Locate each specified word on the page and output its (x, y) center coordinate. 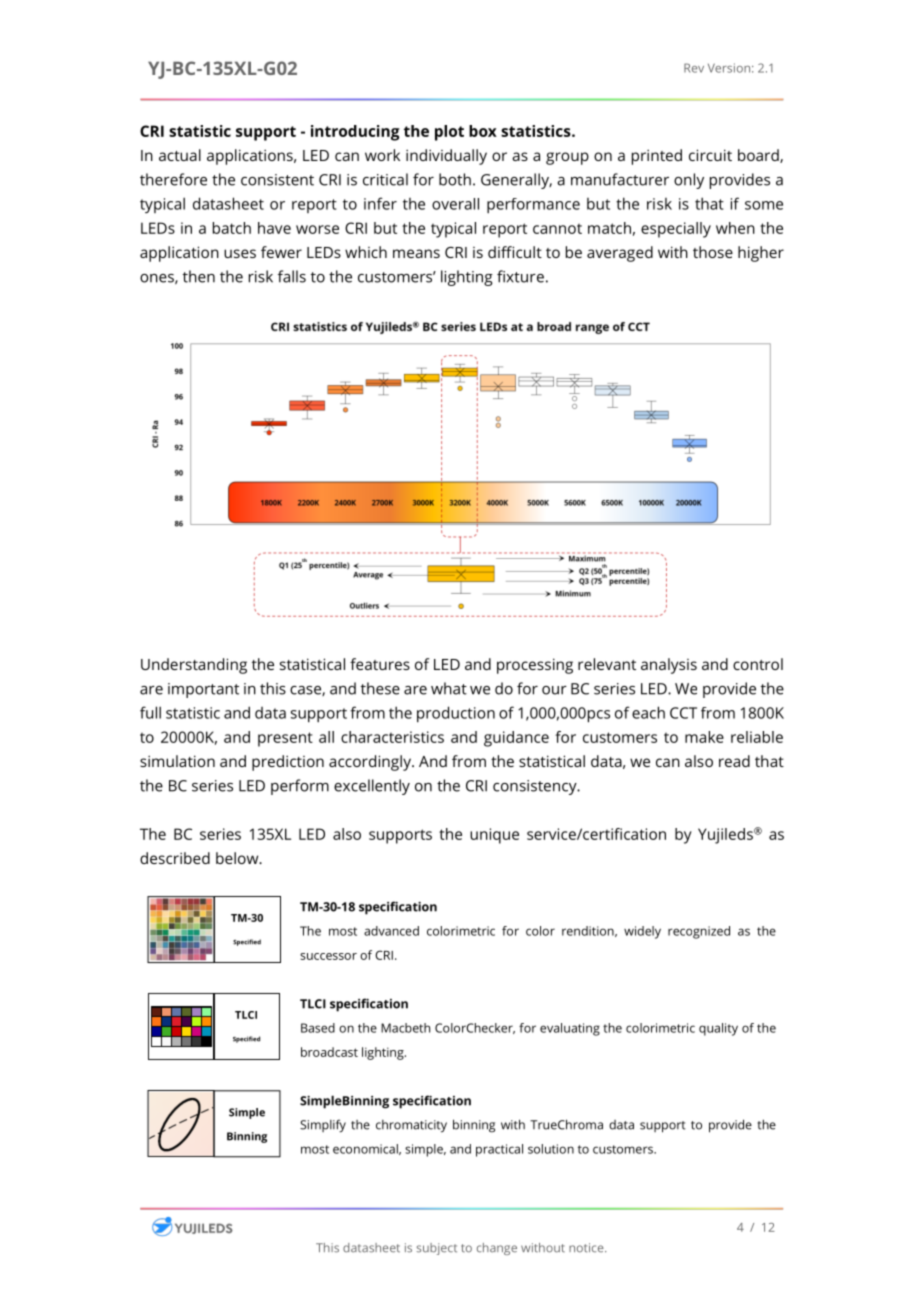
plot (449, 133)
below (238, 858)
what (449, 688)
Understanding (194, 666)
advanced (391, 931)
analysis (669, 666)
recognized (699, 932)
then (199, 276)
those (713, 252)
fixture (520, 276)
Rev (694, 68)
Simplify (323, 1126)
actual (180, 155)
